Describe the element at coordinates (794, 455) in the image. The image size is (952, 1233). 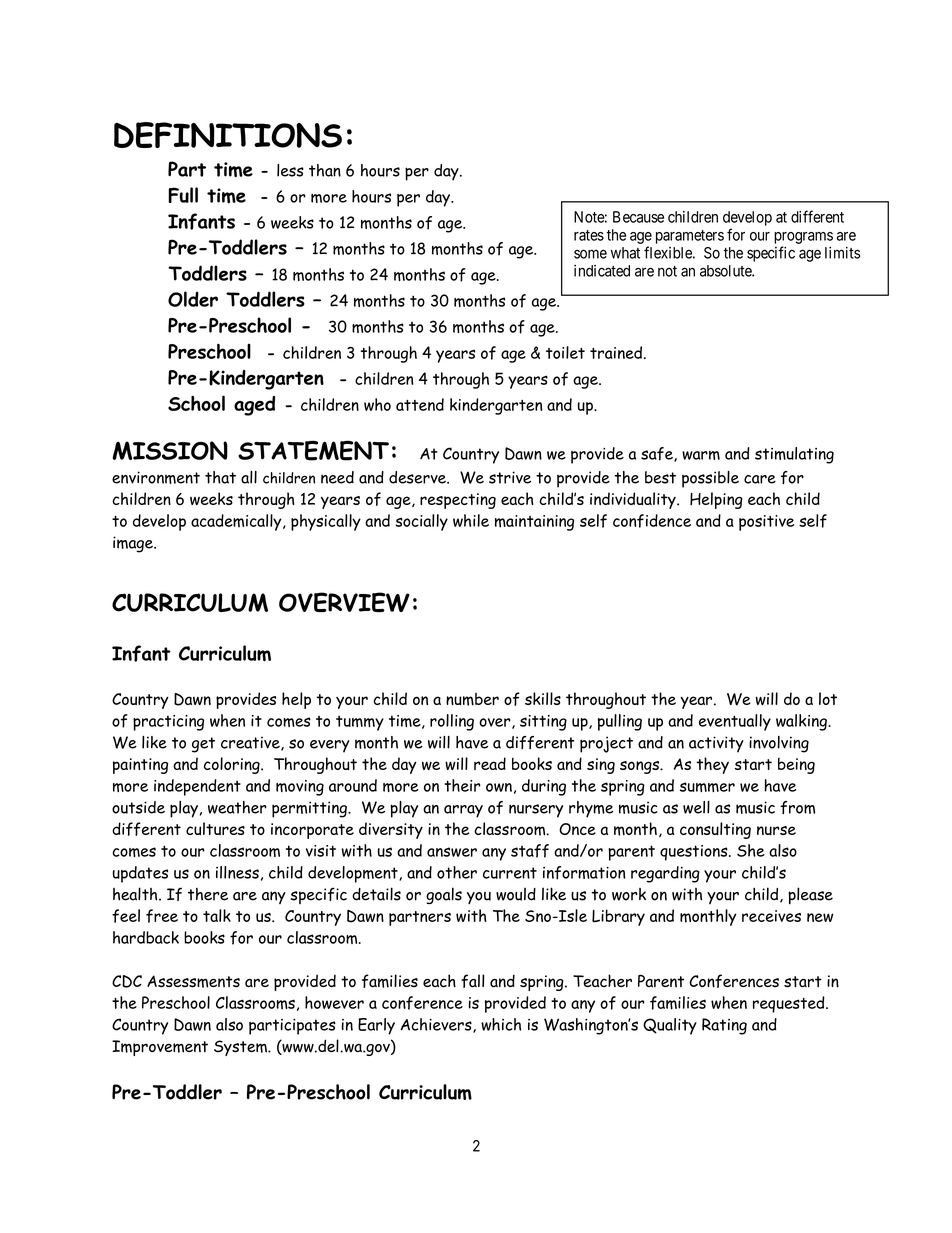
I see `stimulating` at that location.
